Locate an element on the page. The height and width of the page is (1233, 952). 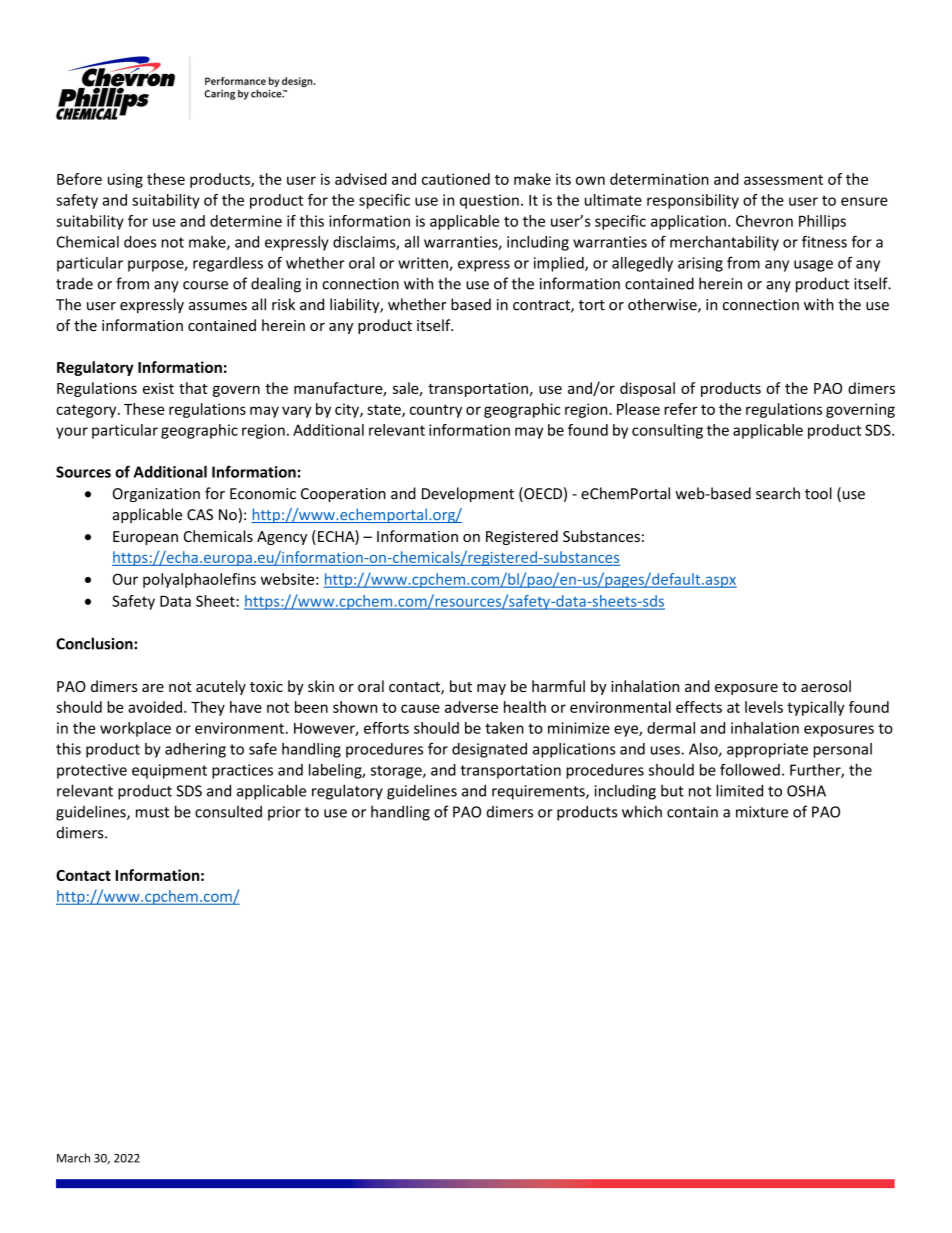
CAS is located at coordinates (200, 515).
